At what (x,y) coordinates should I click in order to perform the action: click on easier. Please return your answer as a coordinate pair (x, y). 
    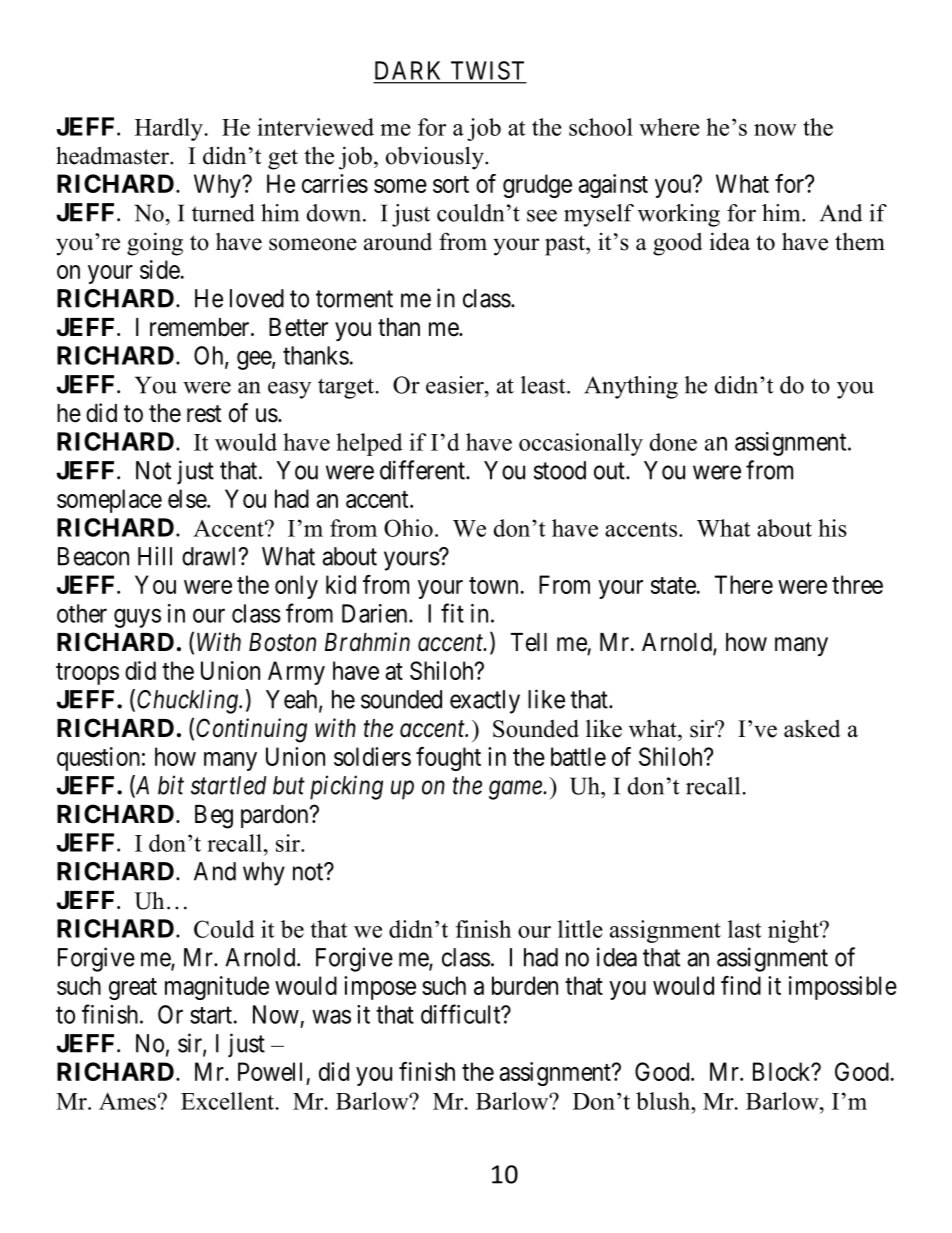
    Looking at the image, I should click on (456, 385).
